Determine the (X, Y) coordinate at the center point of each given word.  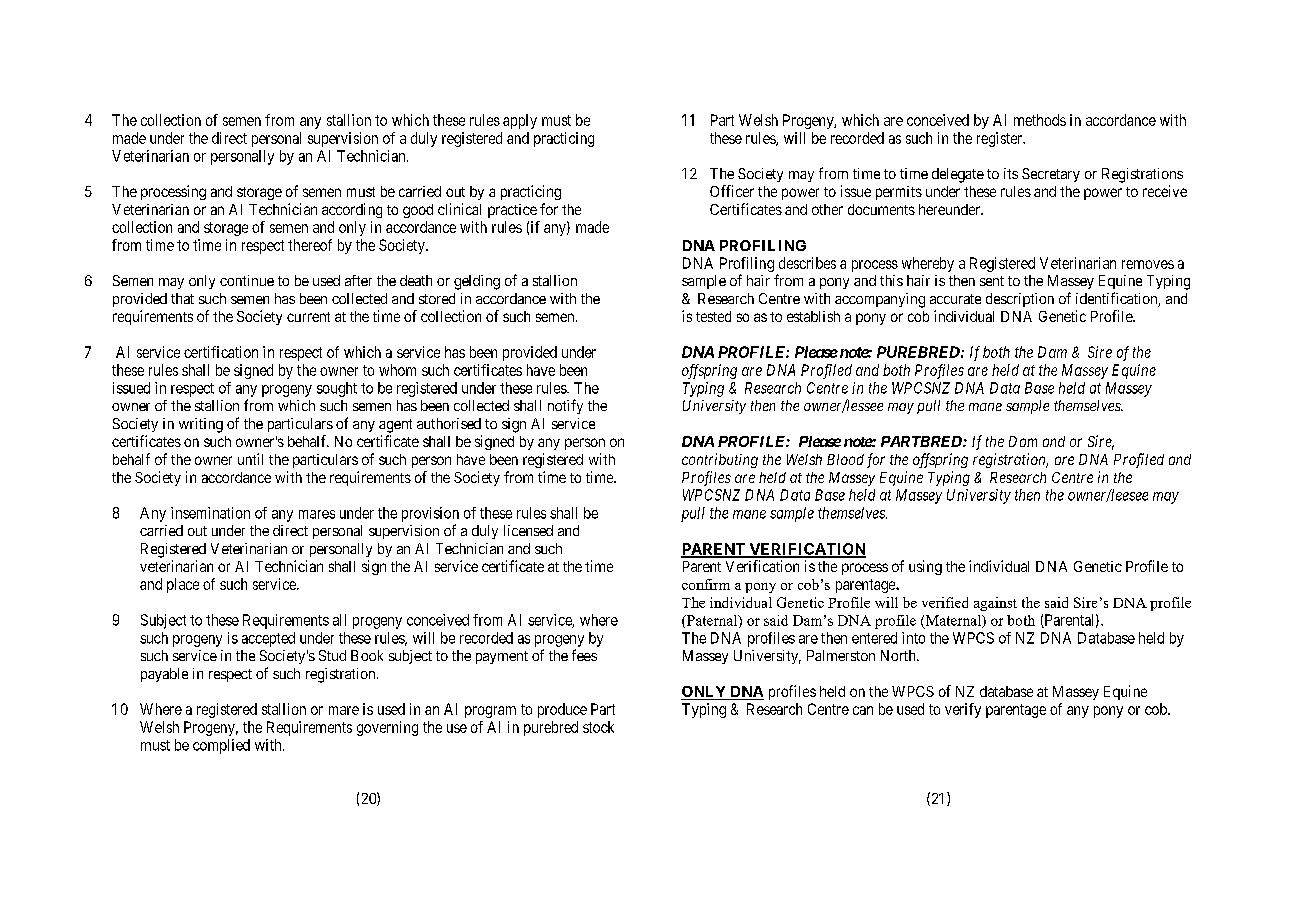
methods (1040, 120)
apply (520, 121)
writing (201, 425)
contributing (720, 460)
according (352, 210)
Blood (845, 459)
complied (221, 746)
